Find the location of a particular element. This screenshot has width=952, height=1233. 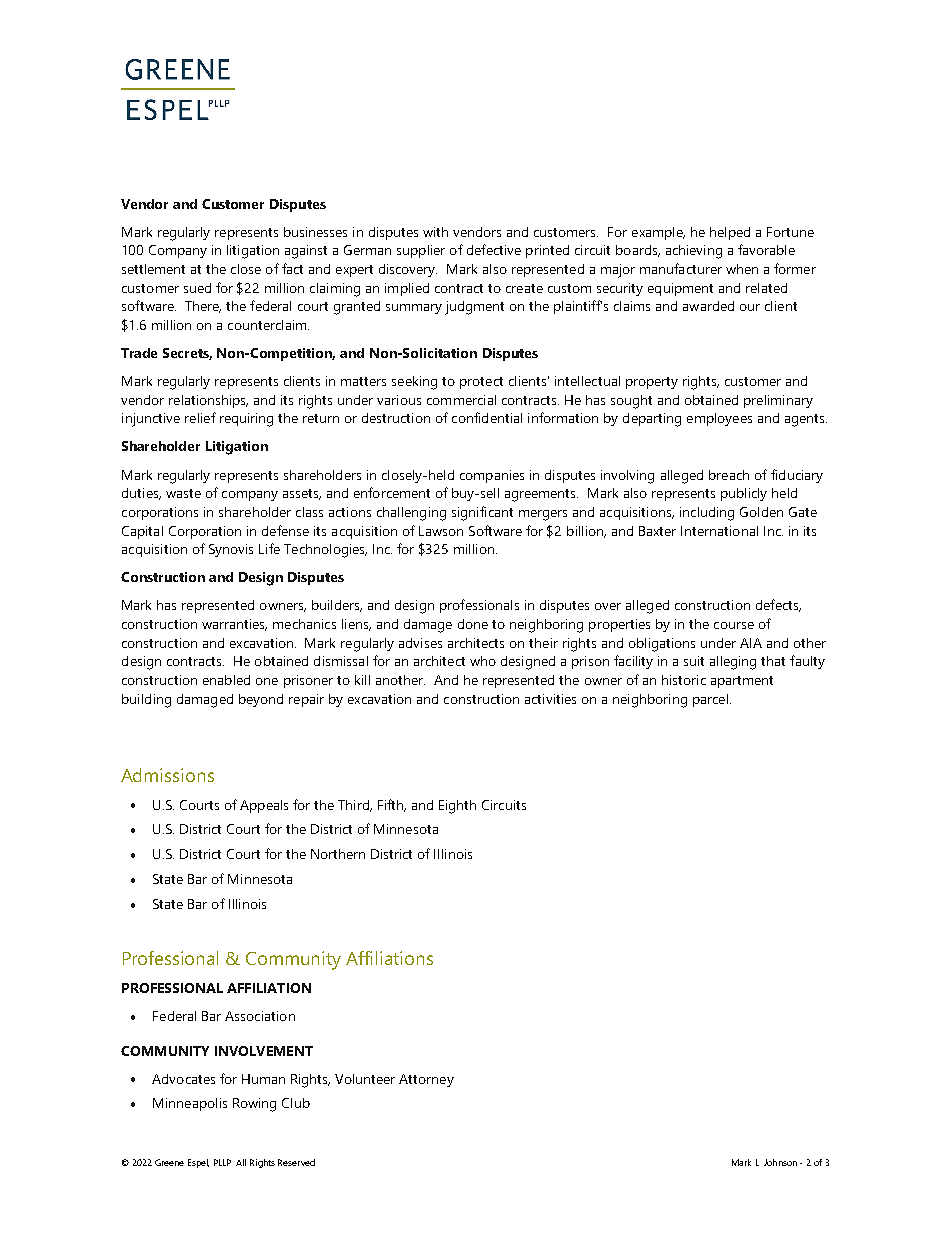

enabled is located at coordinates (226, 680).
